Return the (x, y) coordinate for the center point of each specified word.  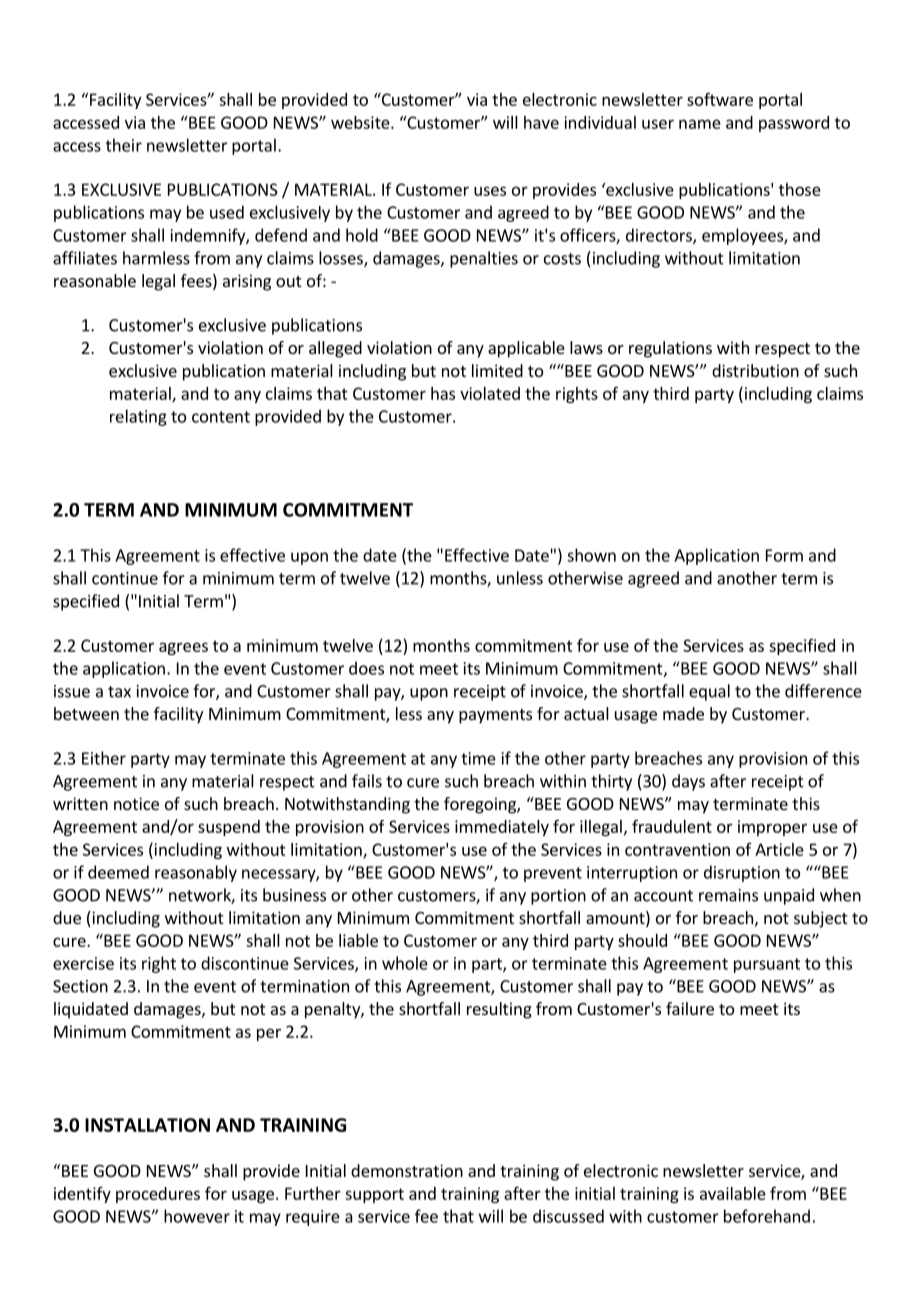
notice (136, 803)
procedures (158, 1195)
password (794, 124)
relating (138, 417)
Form (784, 555)
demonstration (407, 1170)
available (733, 1193)
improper (772, 828)
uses (490, 191)
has (443, 393)
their (124, 145)
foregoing (481, 805)
